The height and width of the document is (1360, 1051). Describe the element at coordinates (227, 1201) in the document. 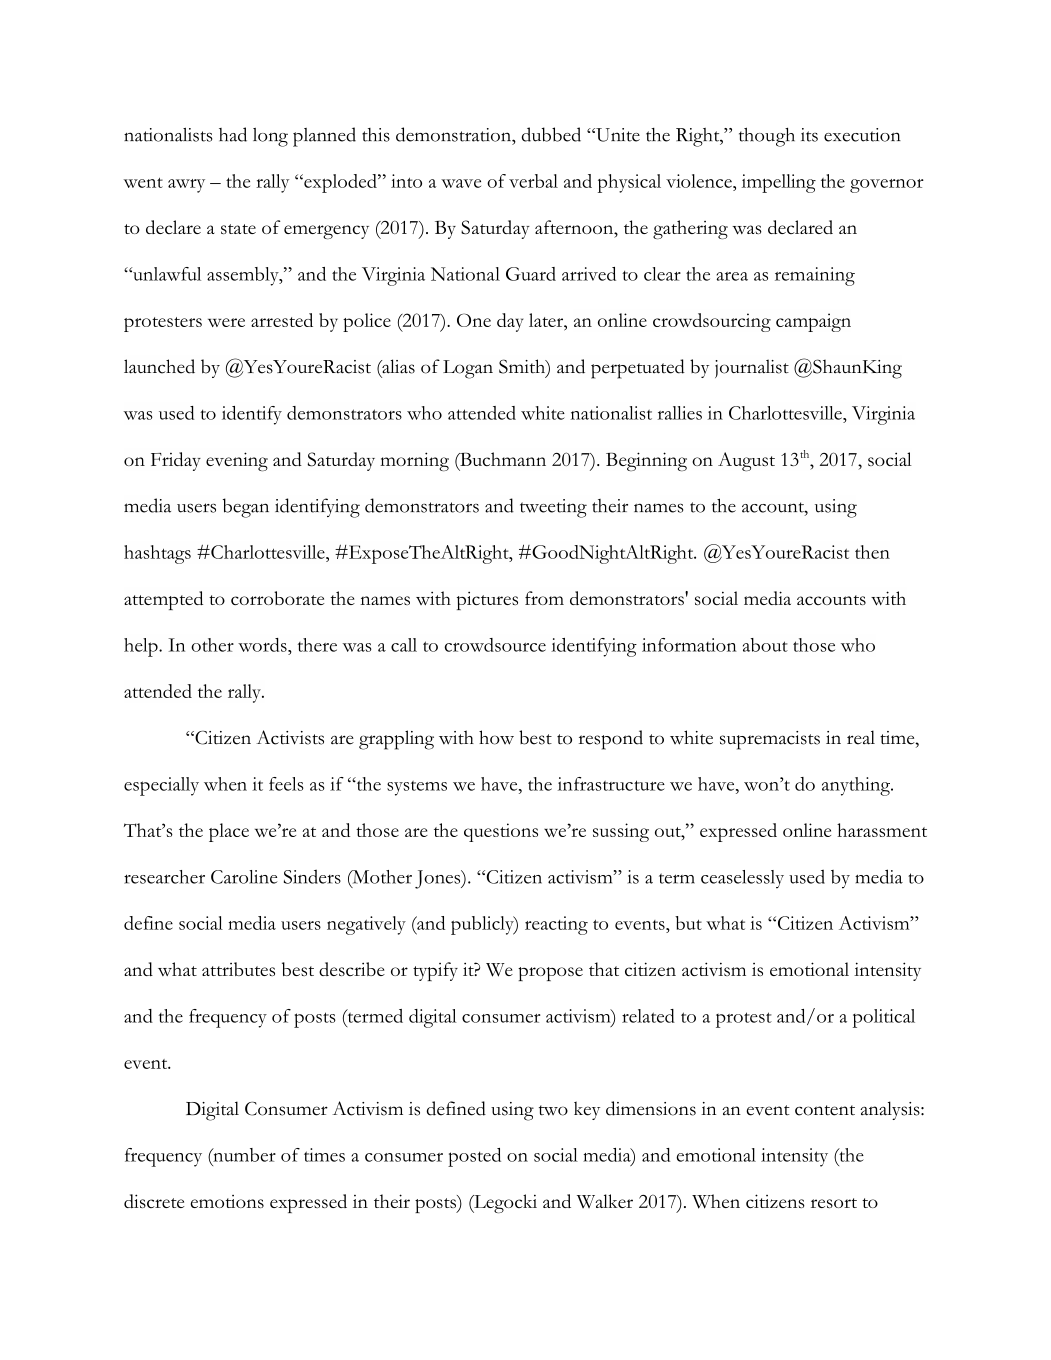

I see `emotions` at that location.
